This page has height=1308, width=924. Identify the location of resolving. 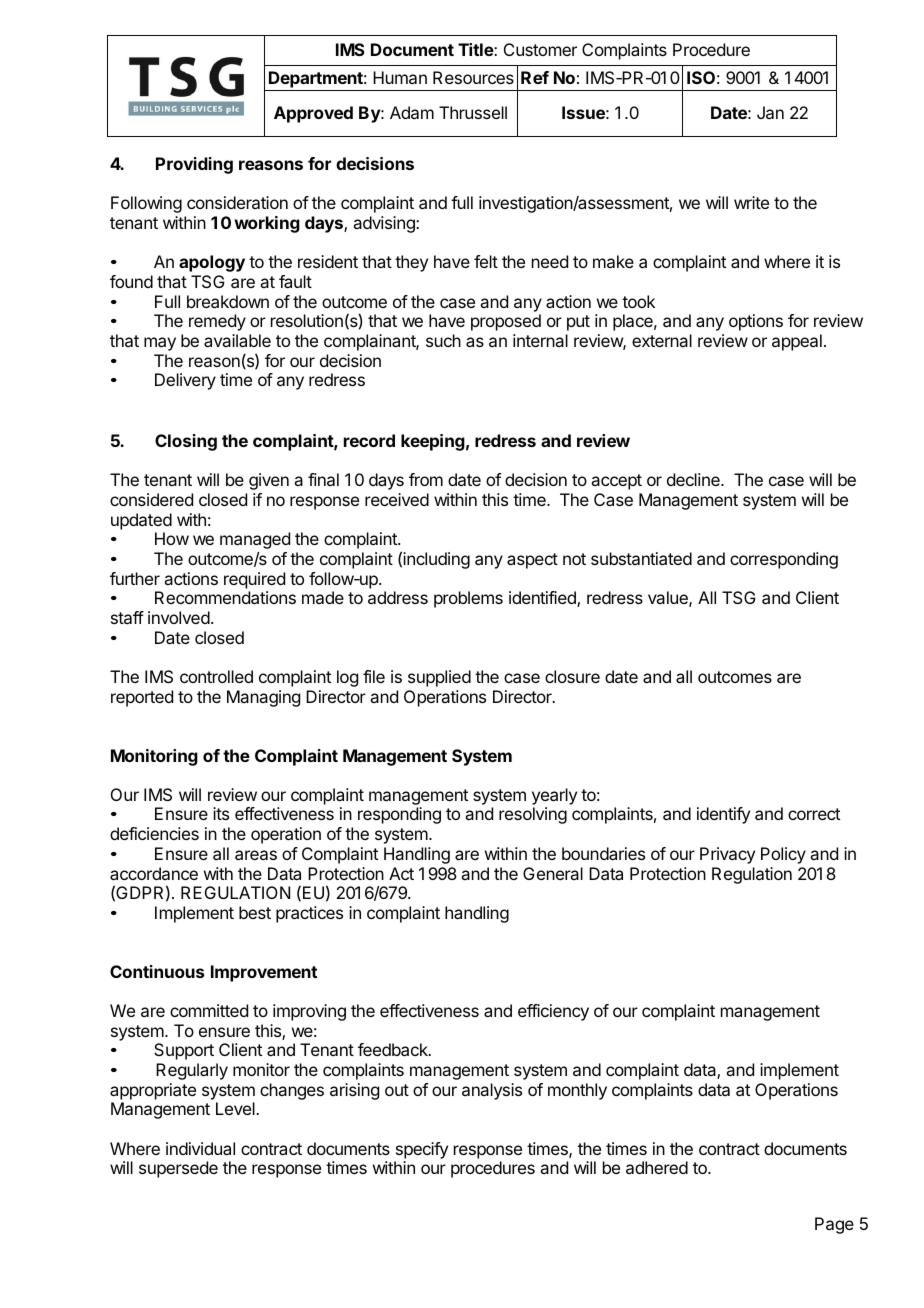
(533, 815).
